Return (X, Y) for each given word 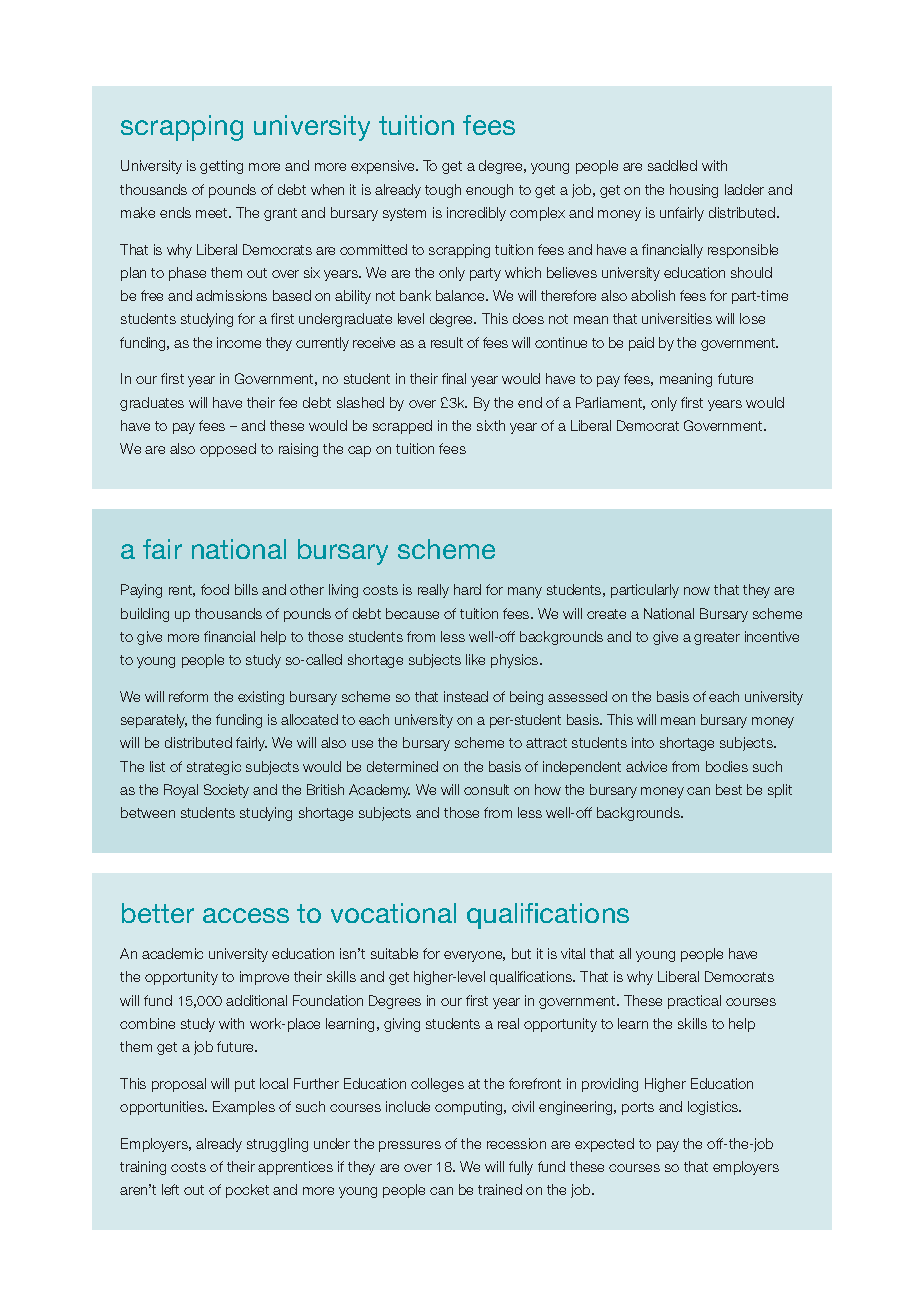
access (246, 915)
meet (213, 213)
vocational (393, 913)
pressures (410, 1146)
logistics (714, 1108)
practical (694, 1002)
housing (694, 191)
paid (641, 344)
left (170, 1189)
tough (443, 191)
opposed (228, 450)
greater (717, 638)
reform (188, 696)
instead (466, 696)
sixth (491, 425)
